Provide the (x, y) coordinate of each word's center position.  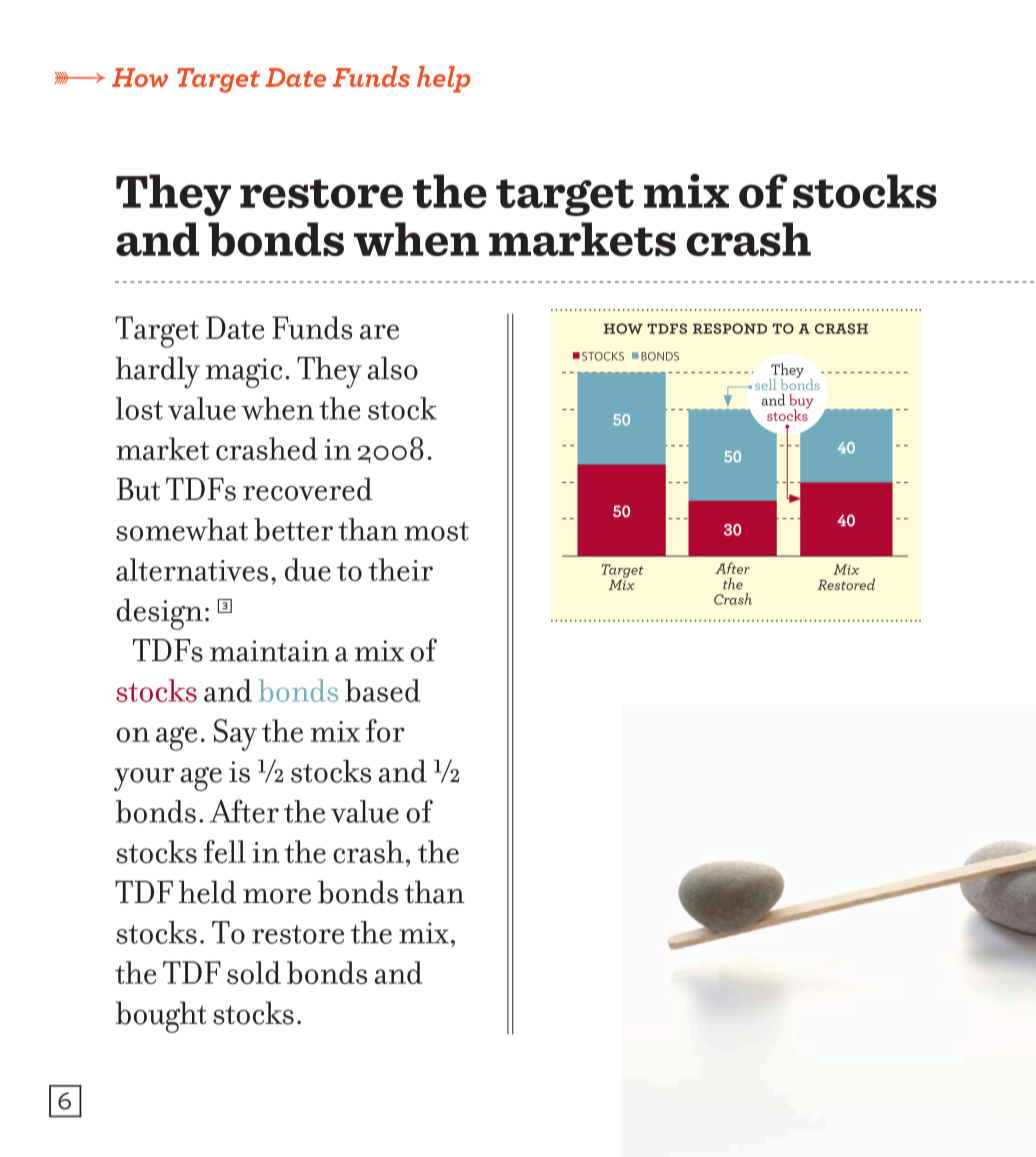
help (443, 79)
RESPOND (730, 328)
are (379, 332)
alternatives (192, 570)
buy (801, 402)
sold (254, 972)
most (436, 531)
